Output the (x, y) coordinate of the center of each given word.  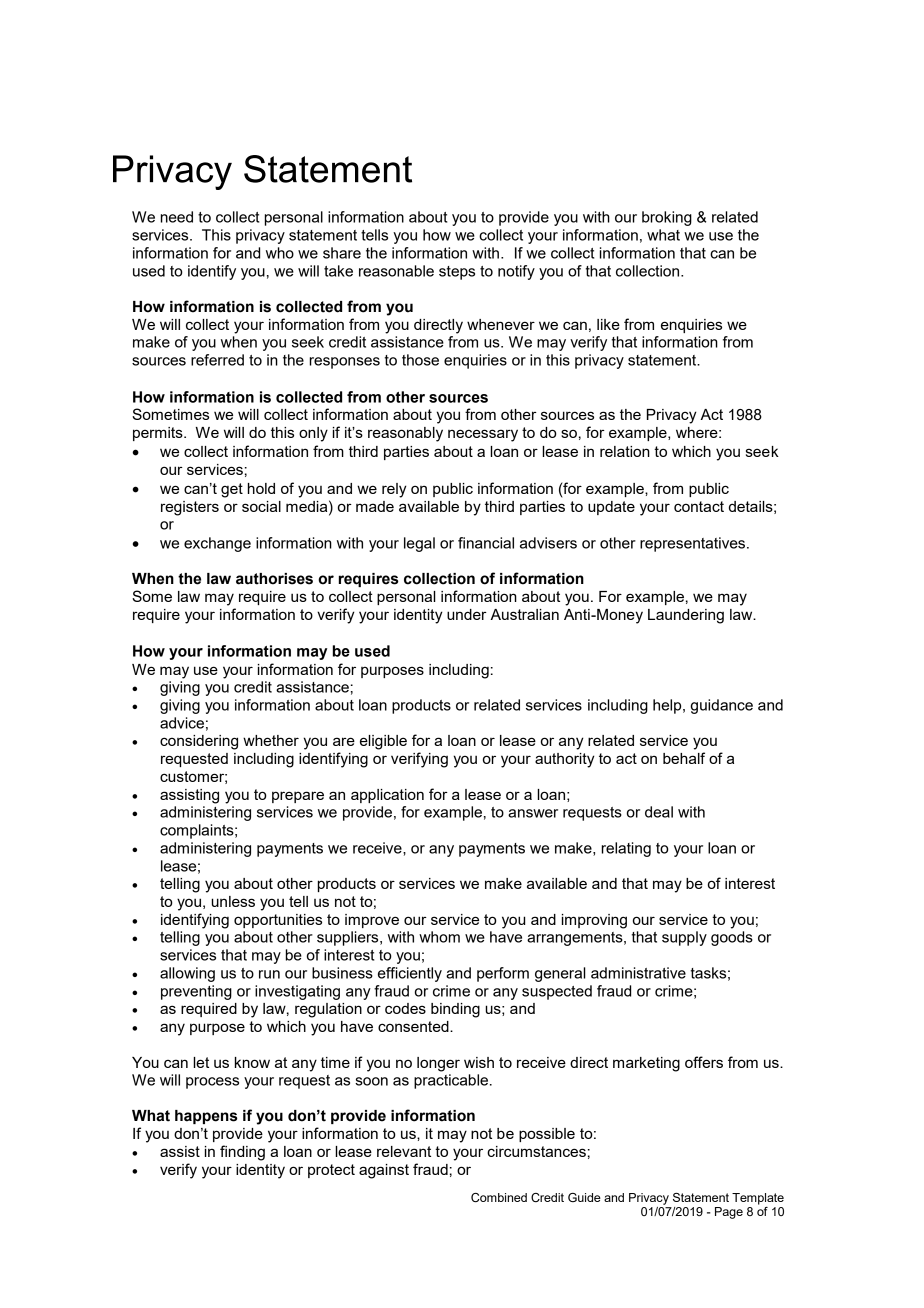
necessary (483, 435)
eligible (383, 742)
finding (242, 1153)
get (232, 490)
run (269, 974)
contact (699, 506)
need (177, 217)
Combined (499, 1198)
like (608, 324)
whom (439, 937)
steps (457, 273)
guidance (722, 706)
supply (684, 938)
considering (199, 742)
